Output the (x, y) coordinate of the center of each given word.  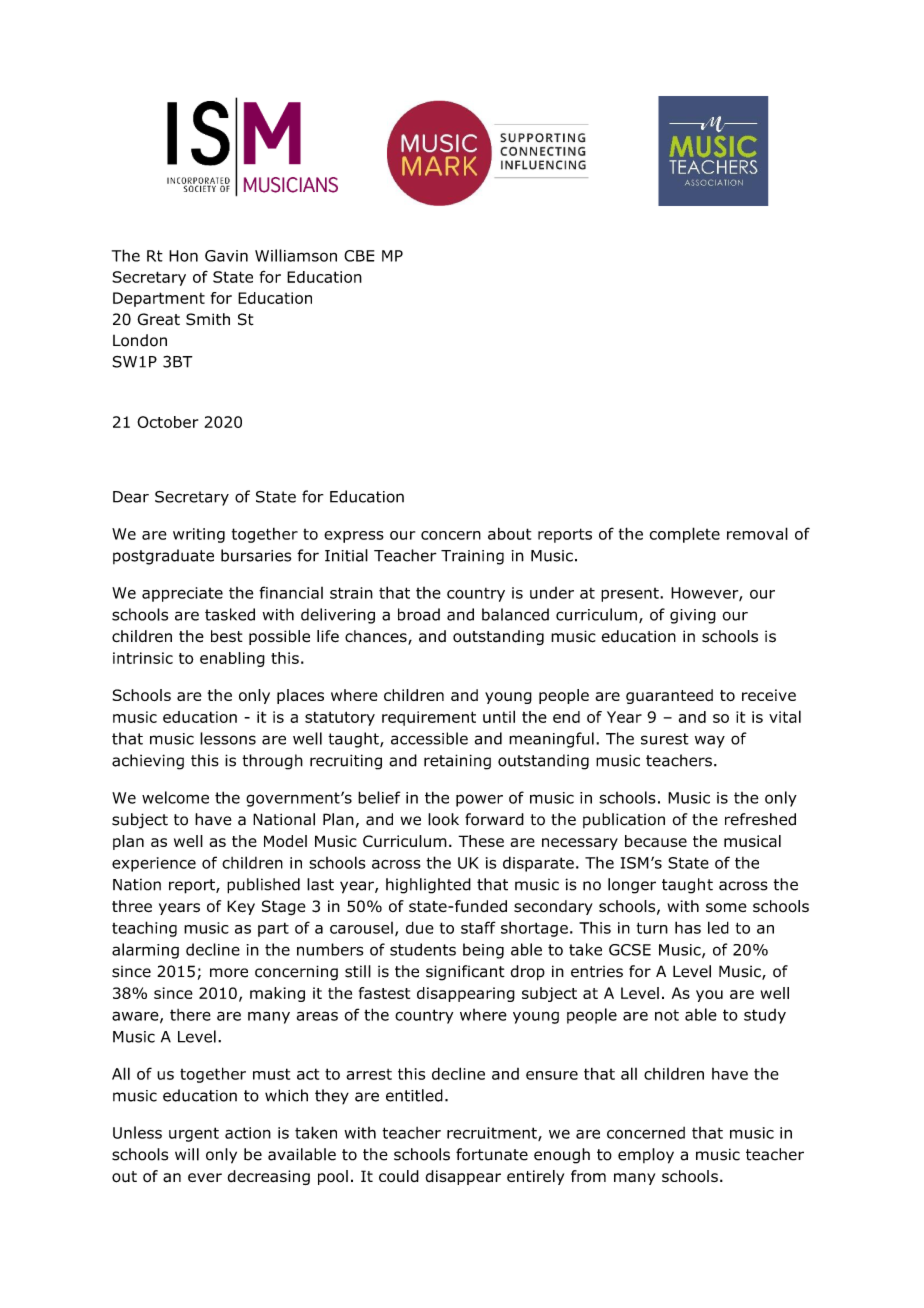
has (688, 927)
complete (684, 535)
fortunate (492, 1154)
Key (241, 907)
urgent (194, 1134)
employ (646, 1156)
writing (199, 535)
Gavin (226, 256)
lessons (228, 738)
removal (757, 533)
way (710, 741)
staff (478, 927)
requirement (429, 718)
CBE (359, 256)
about (509, 533)
